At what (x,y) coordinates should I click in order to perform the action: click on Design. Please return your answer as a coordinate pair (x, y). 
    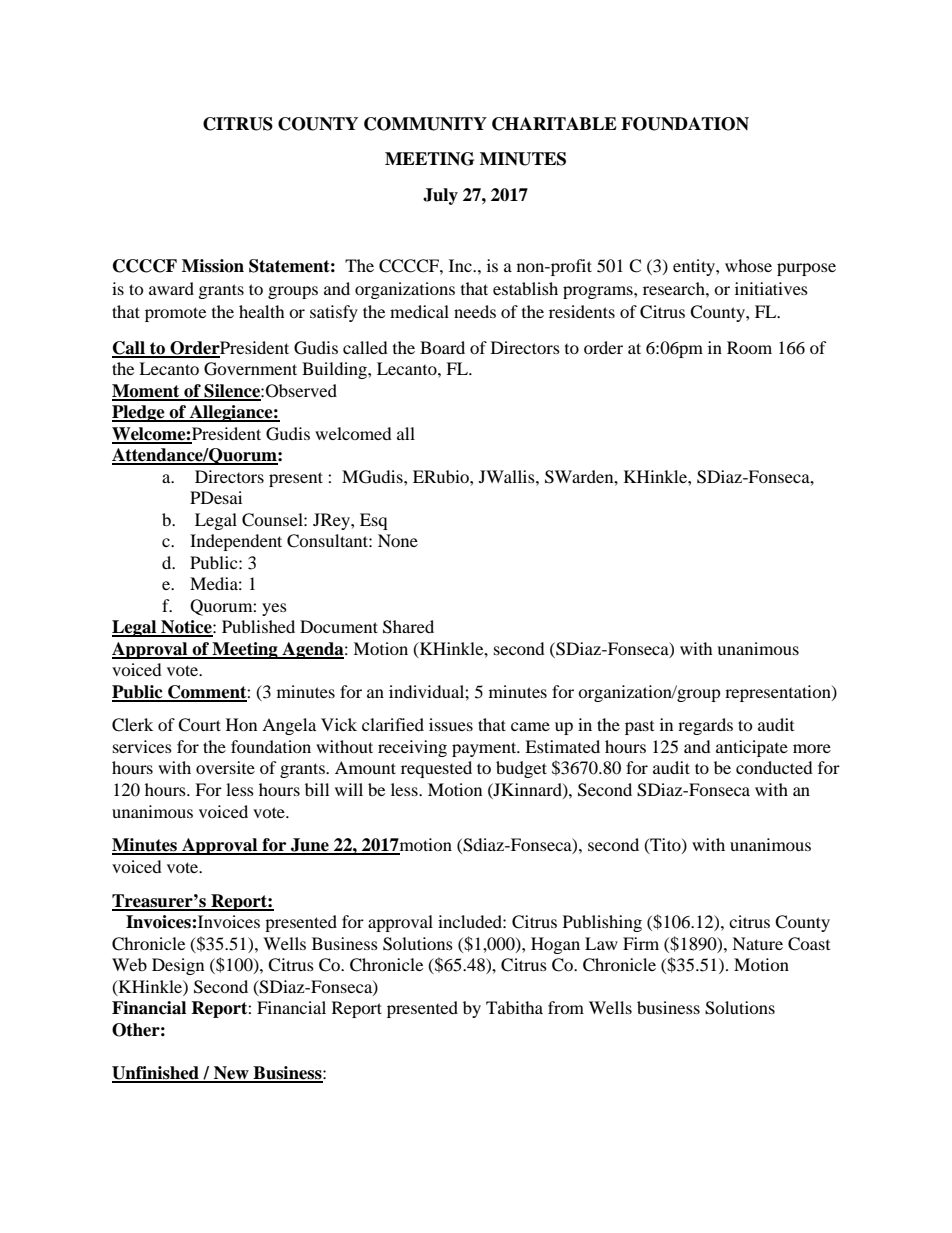
    Looking at the image, I should click on (178, 966).
